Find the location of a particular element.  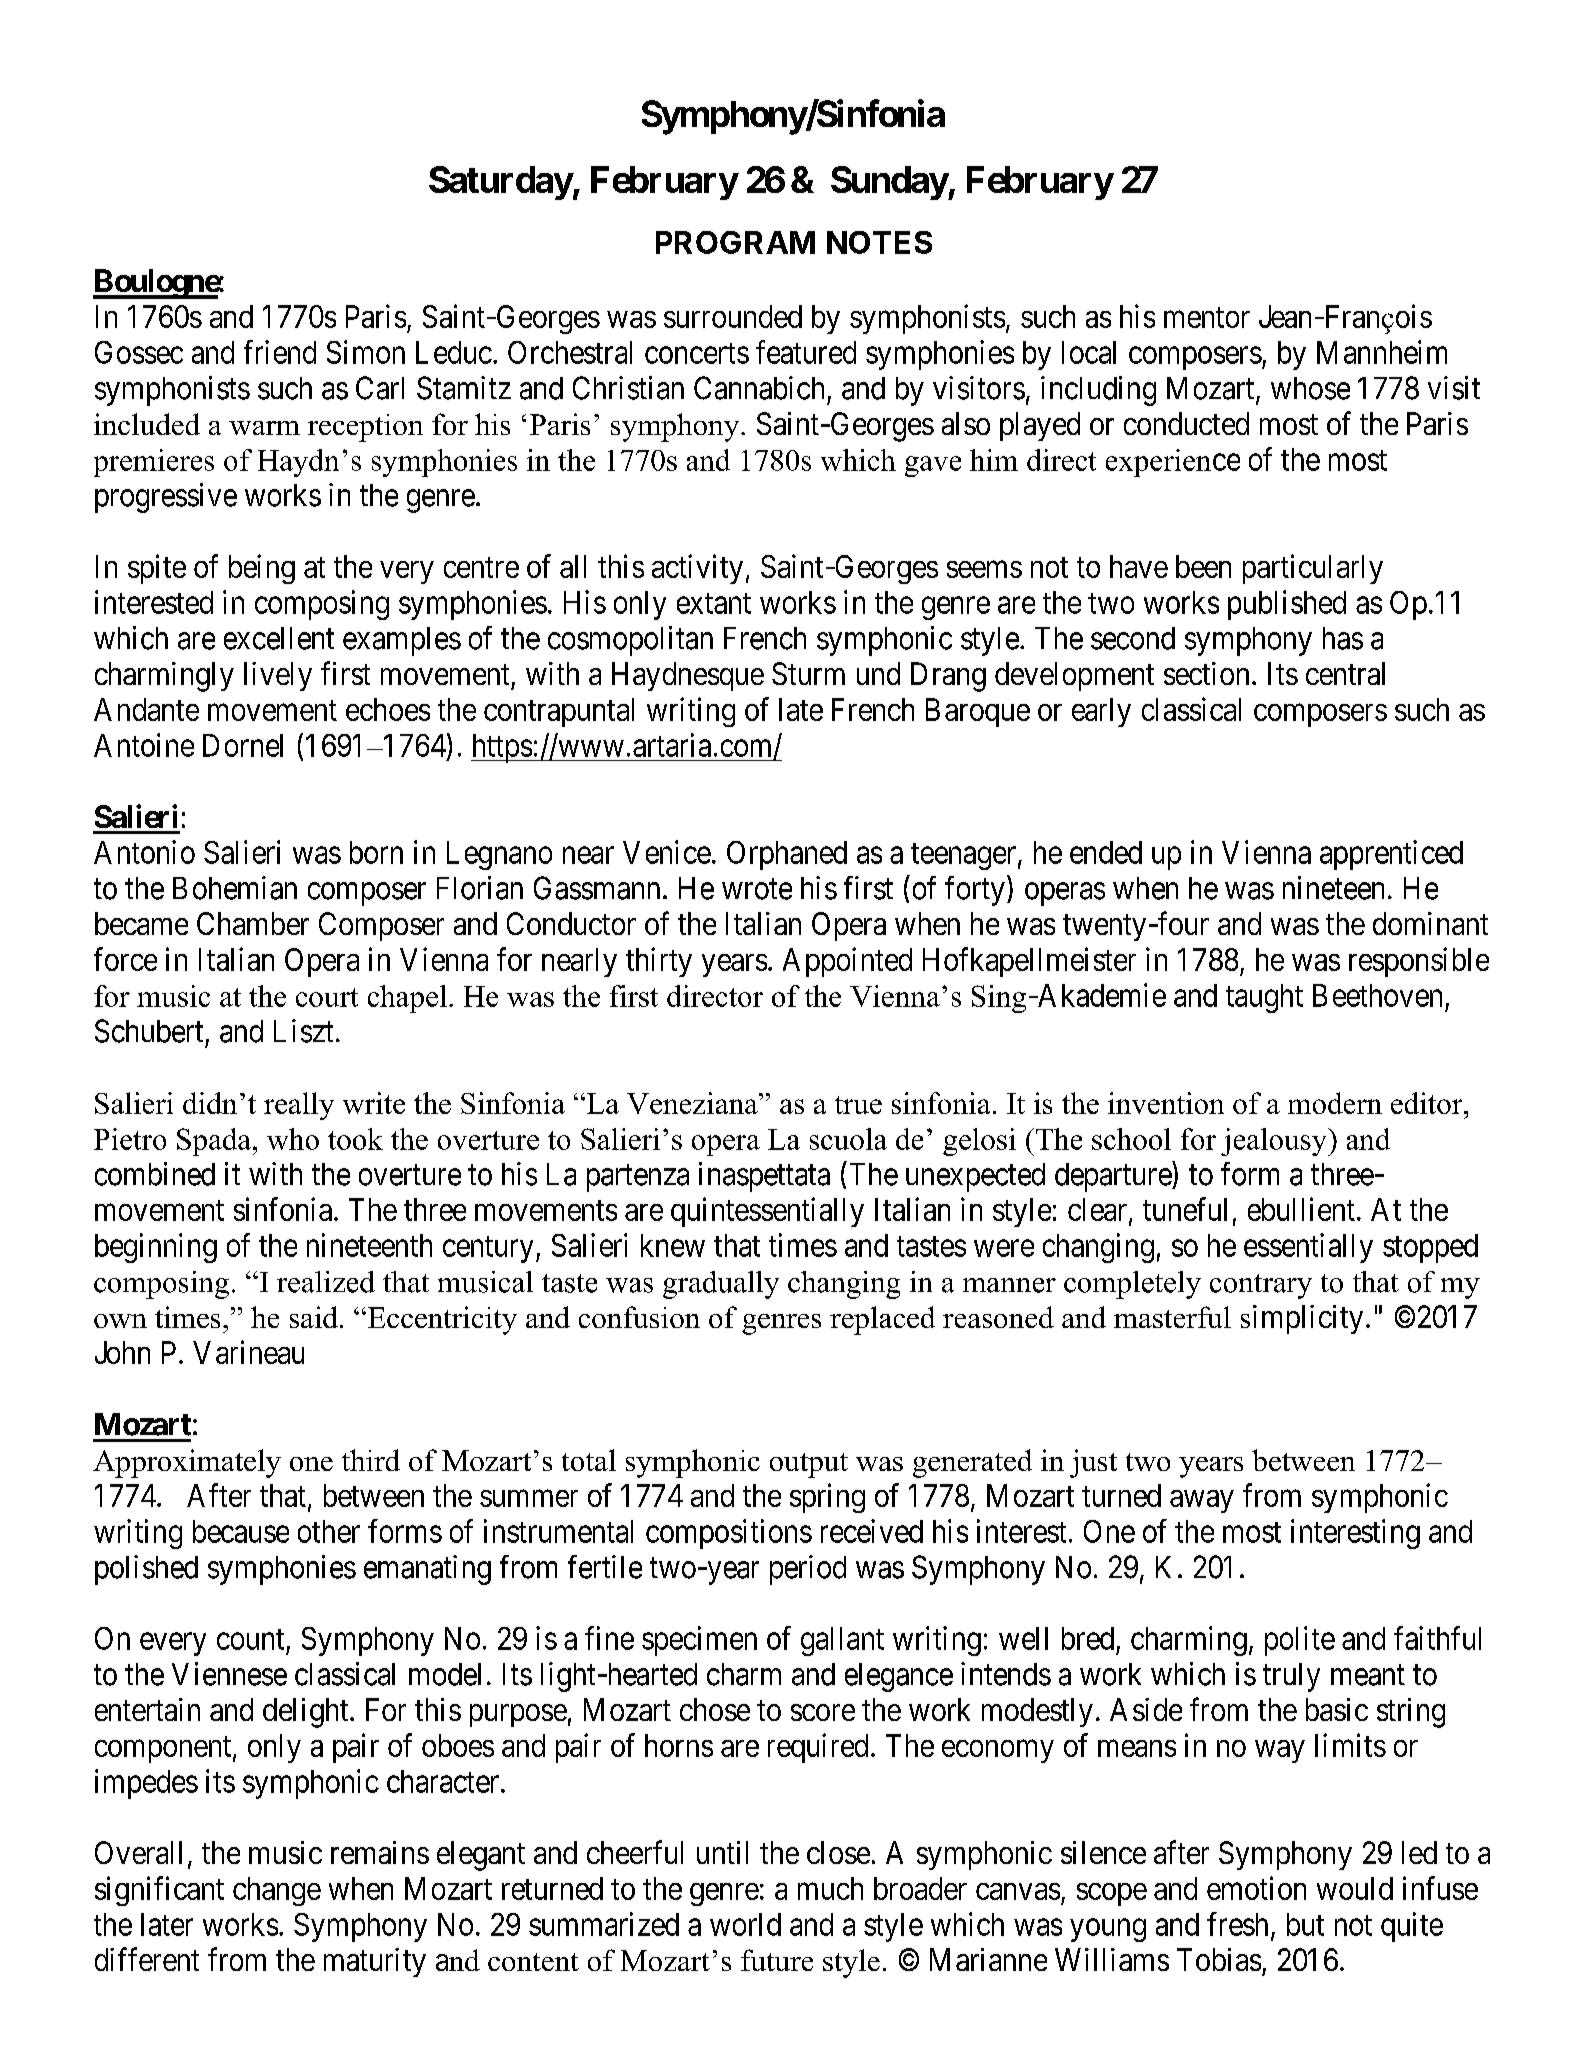

change is located at coordinates (277, 1891).
